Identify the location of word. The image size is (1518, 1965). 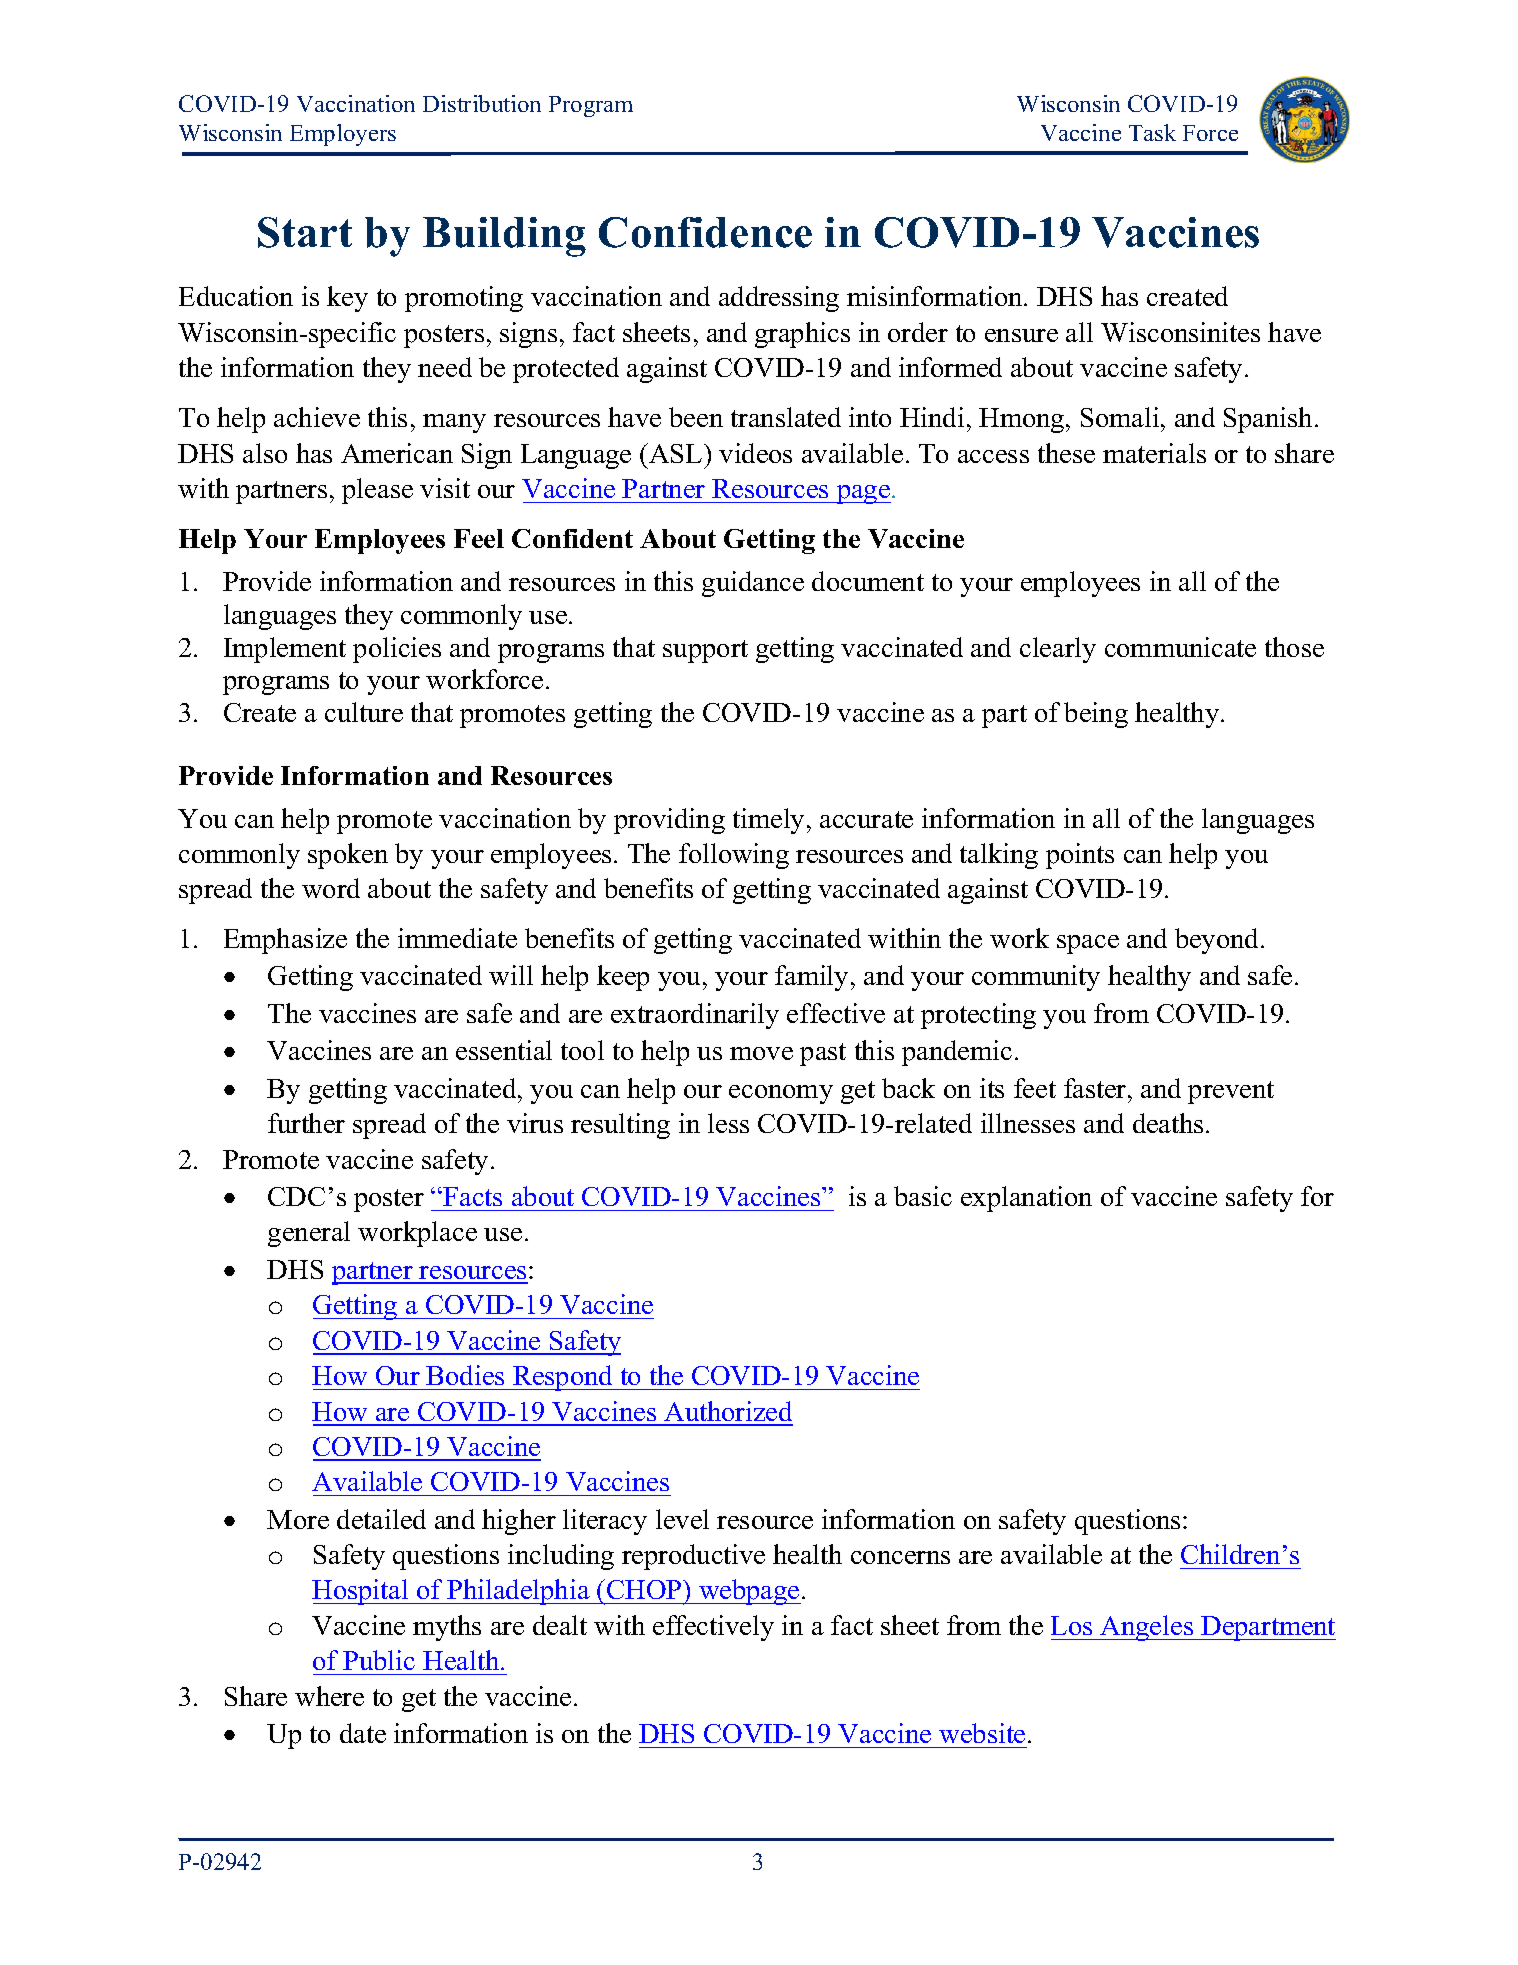
(331, 888).
